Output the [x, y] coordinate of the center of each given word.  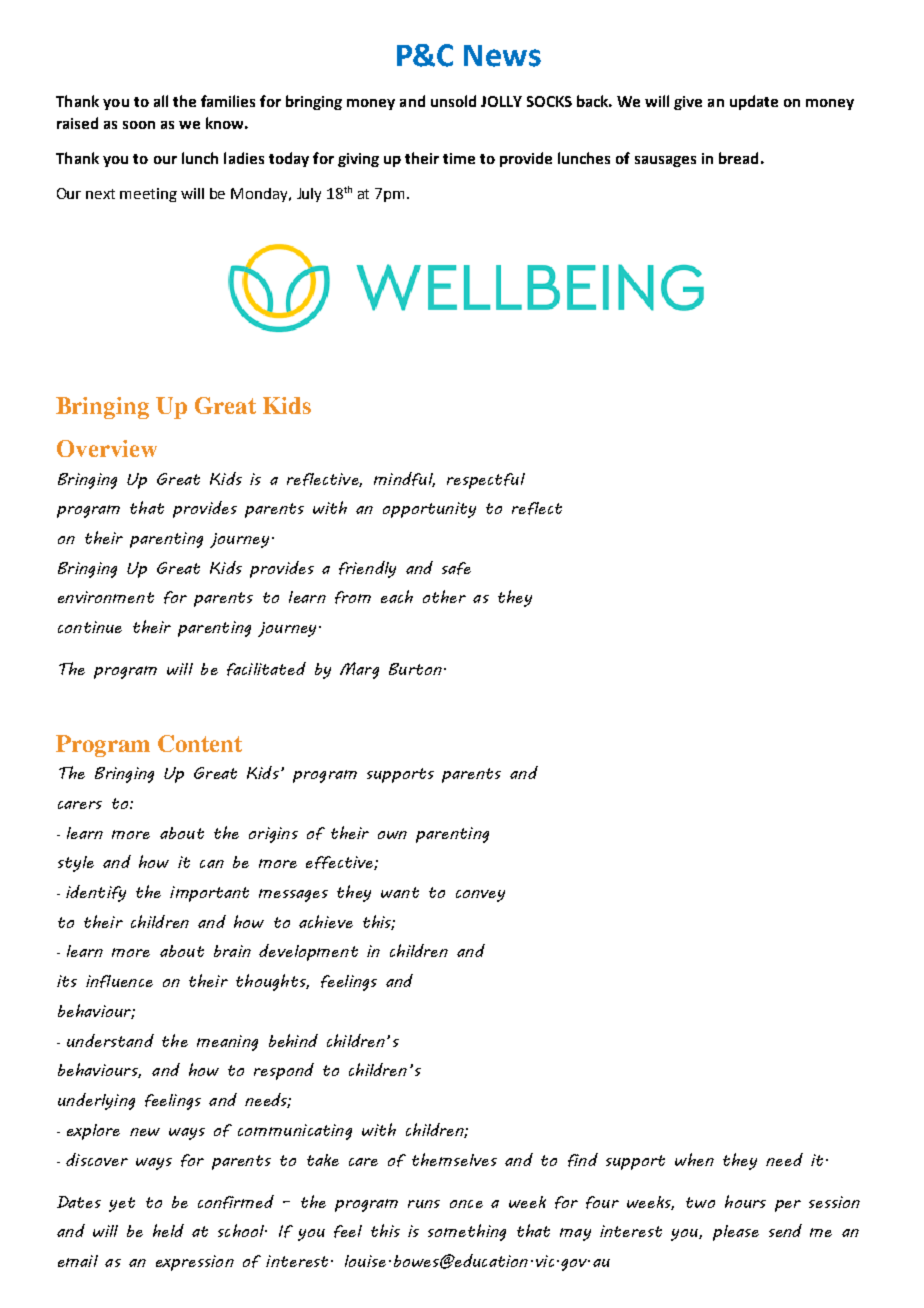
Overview [107, 448]
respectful [486, 481]
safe [456, 568]
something [467, 1232]
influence [119, 981]
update [754, 102]
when [694, 1159]
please [736, 1233]
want [400, 892]
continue [90, 627]
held [168, 1230]
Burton [415, 669]
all [161, 101]
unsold [453, 101]
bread [738, 158]
